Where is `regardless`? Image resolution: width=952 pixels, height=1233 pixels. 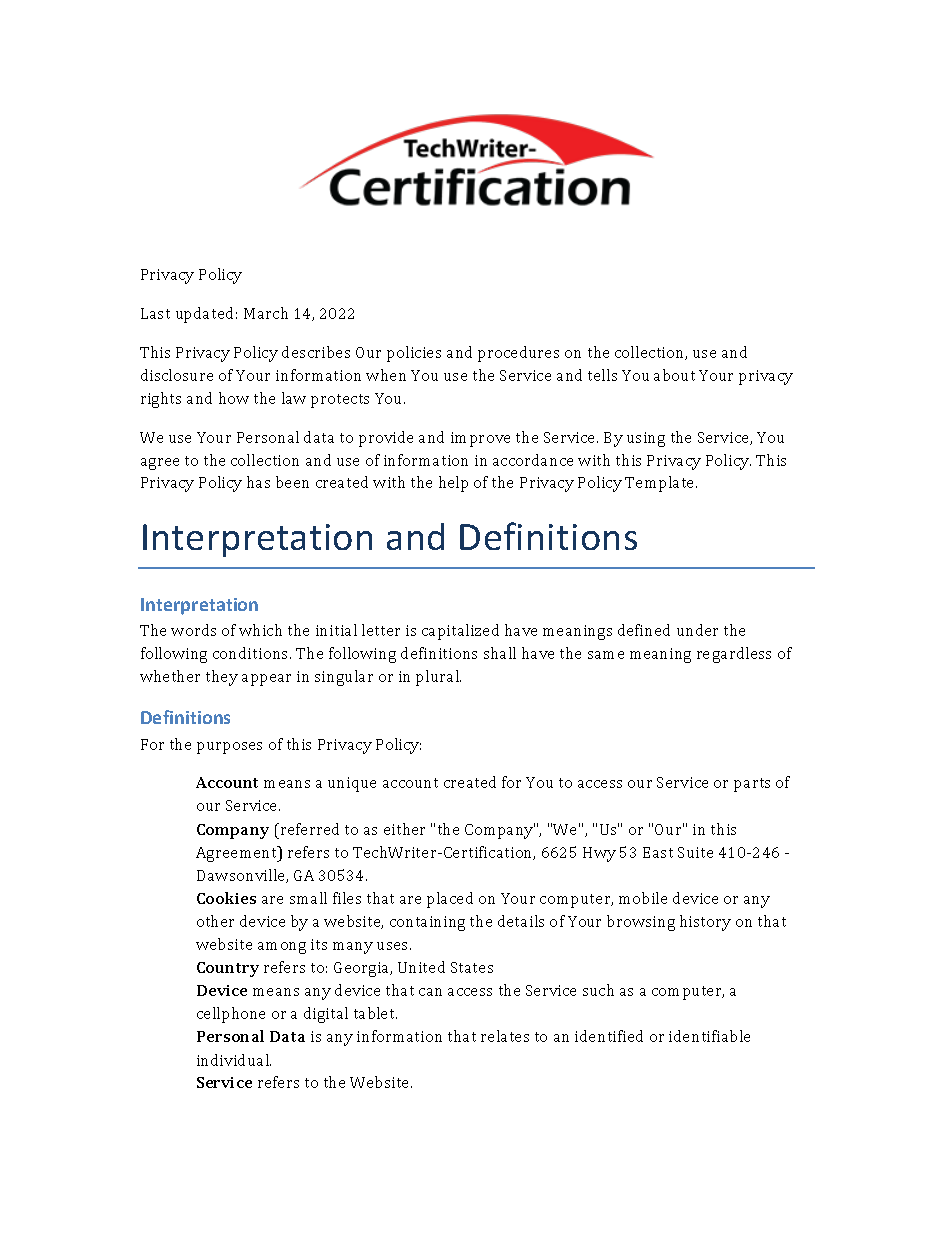
regardless is located at coordinates (734, 655).
